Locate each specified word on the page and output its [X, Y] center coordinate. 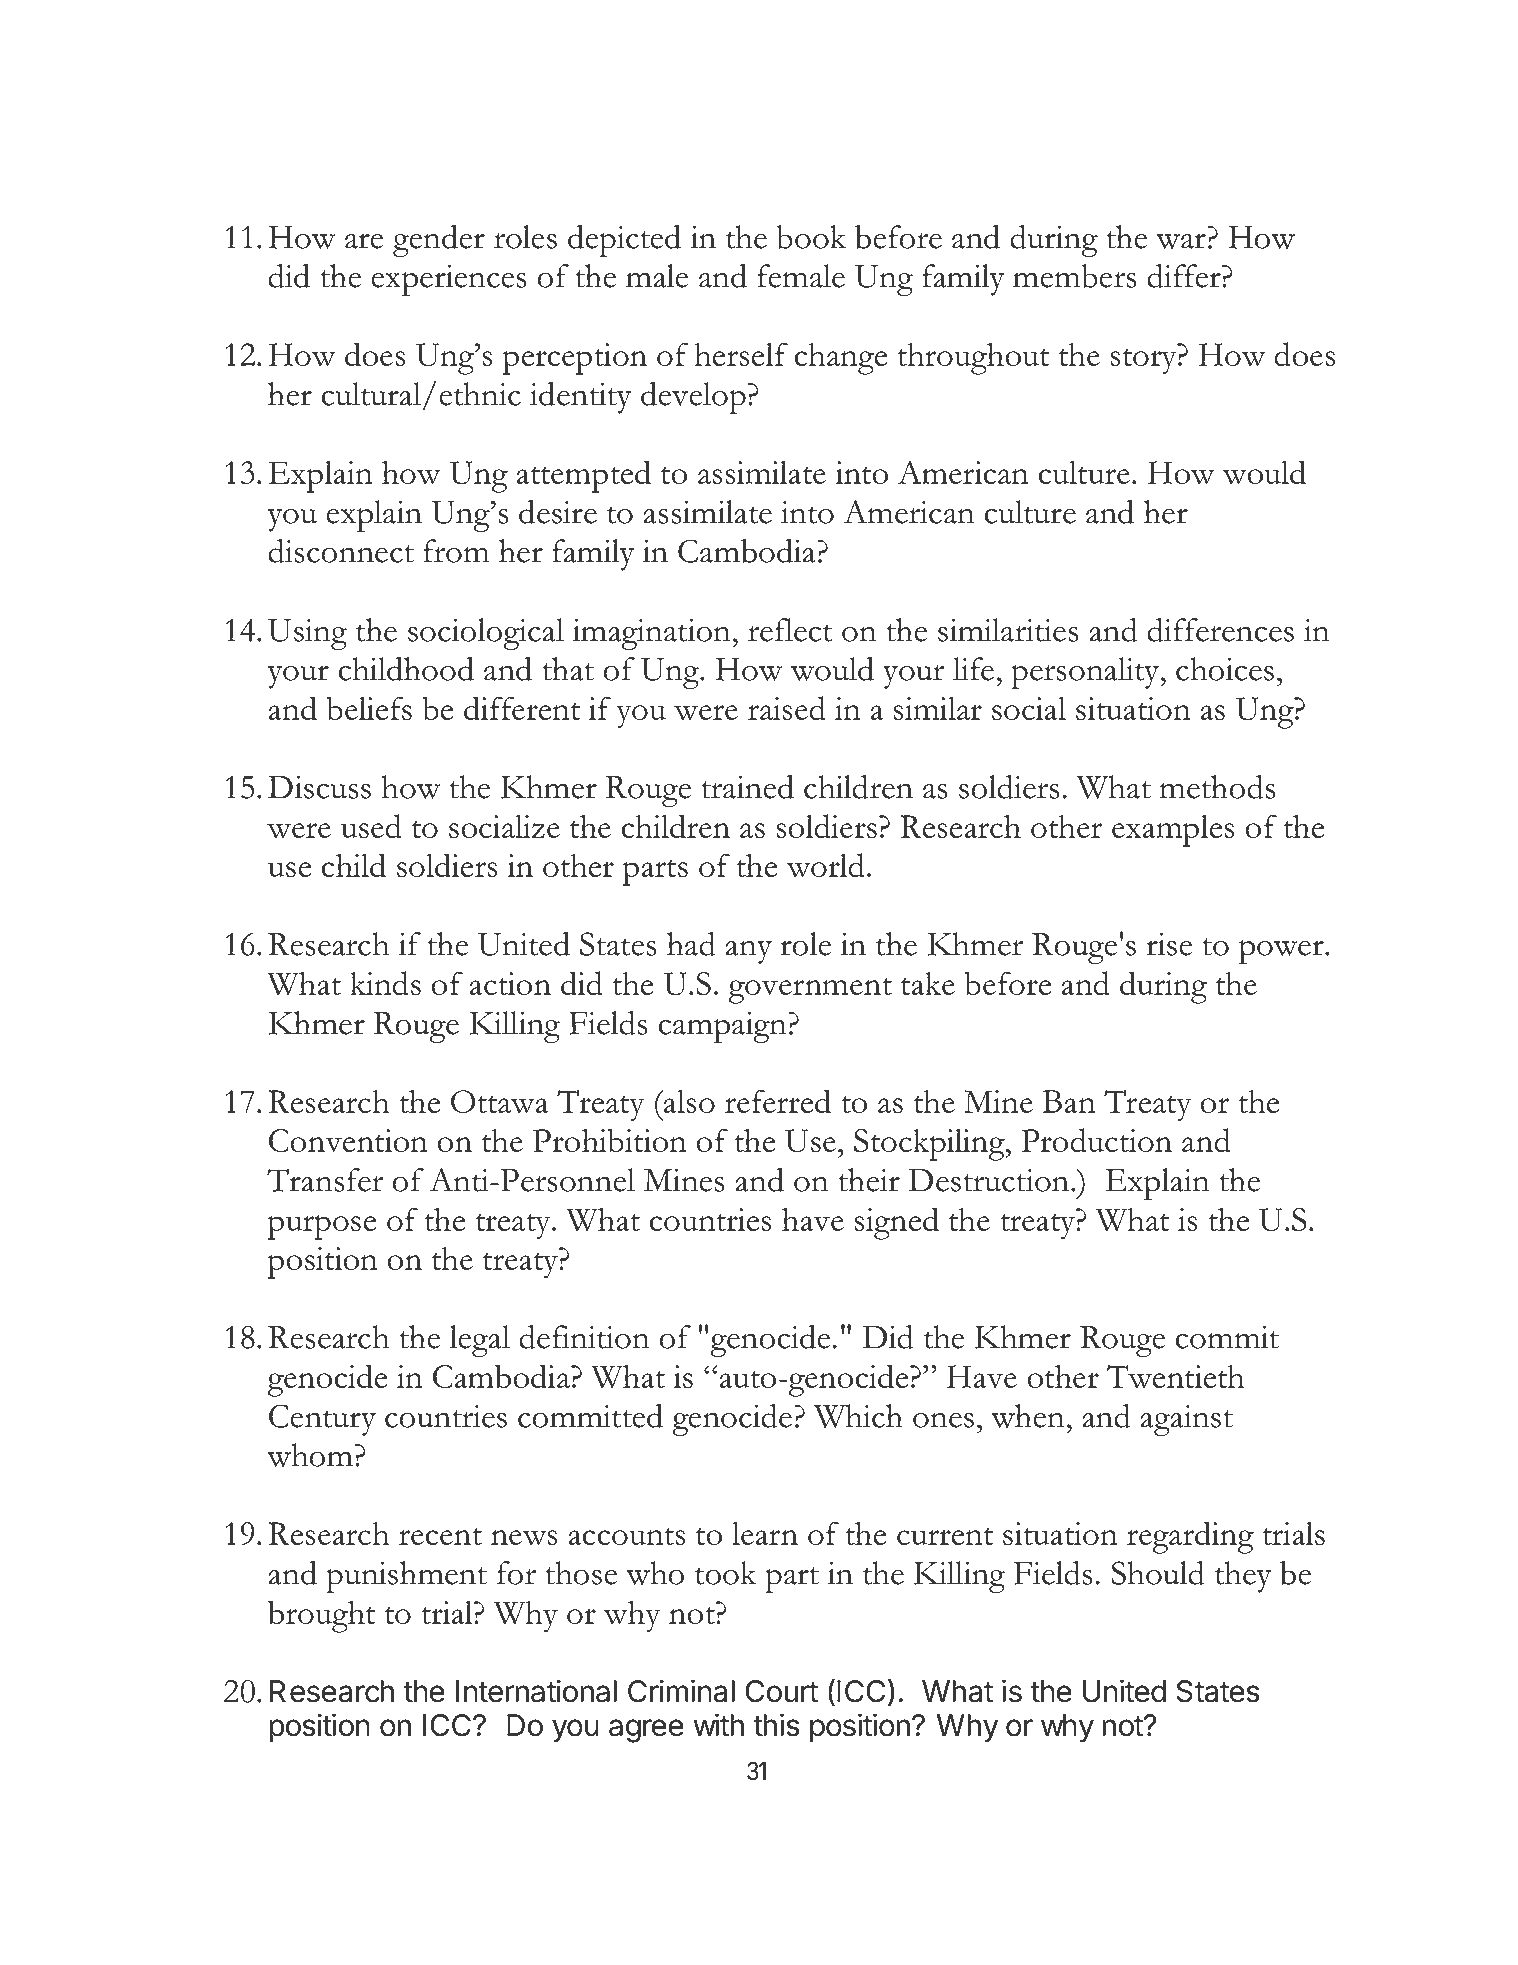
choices [1225, 669]
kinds [385, 983]
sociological [486, 634]
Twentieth [1175, 1377]
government [810, 991]
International [536, 1691]
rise [1169, 944]
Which [858, 1416]
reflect [790, 630]
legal [480, 1341]
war [1181, 241]
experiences [449, 280]
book [811, 237]
